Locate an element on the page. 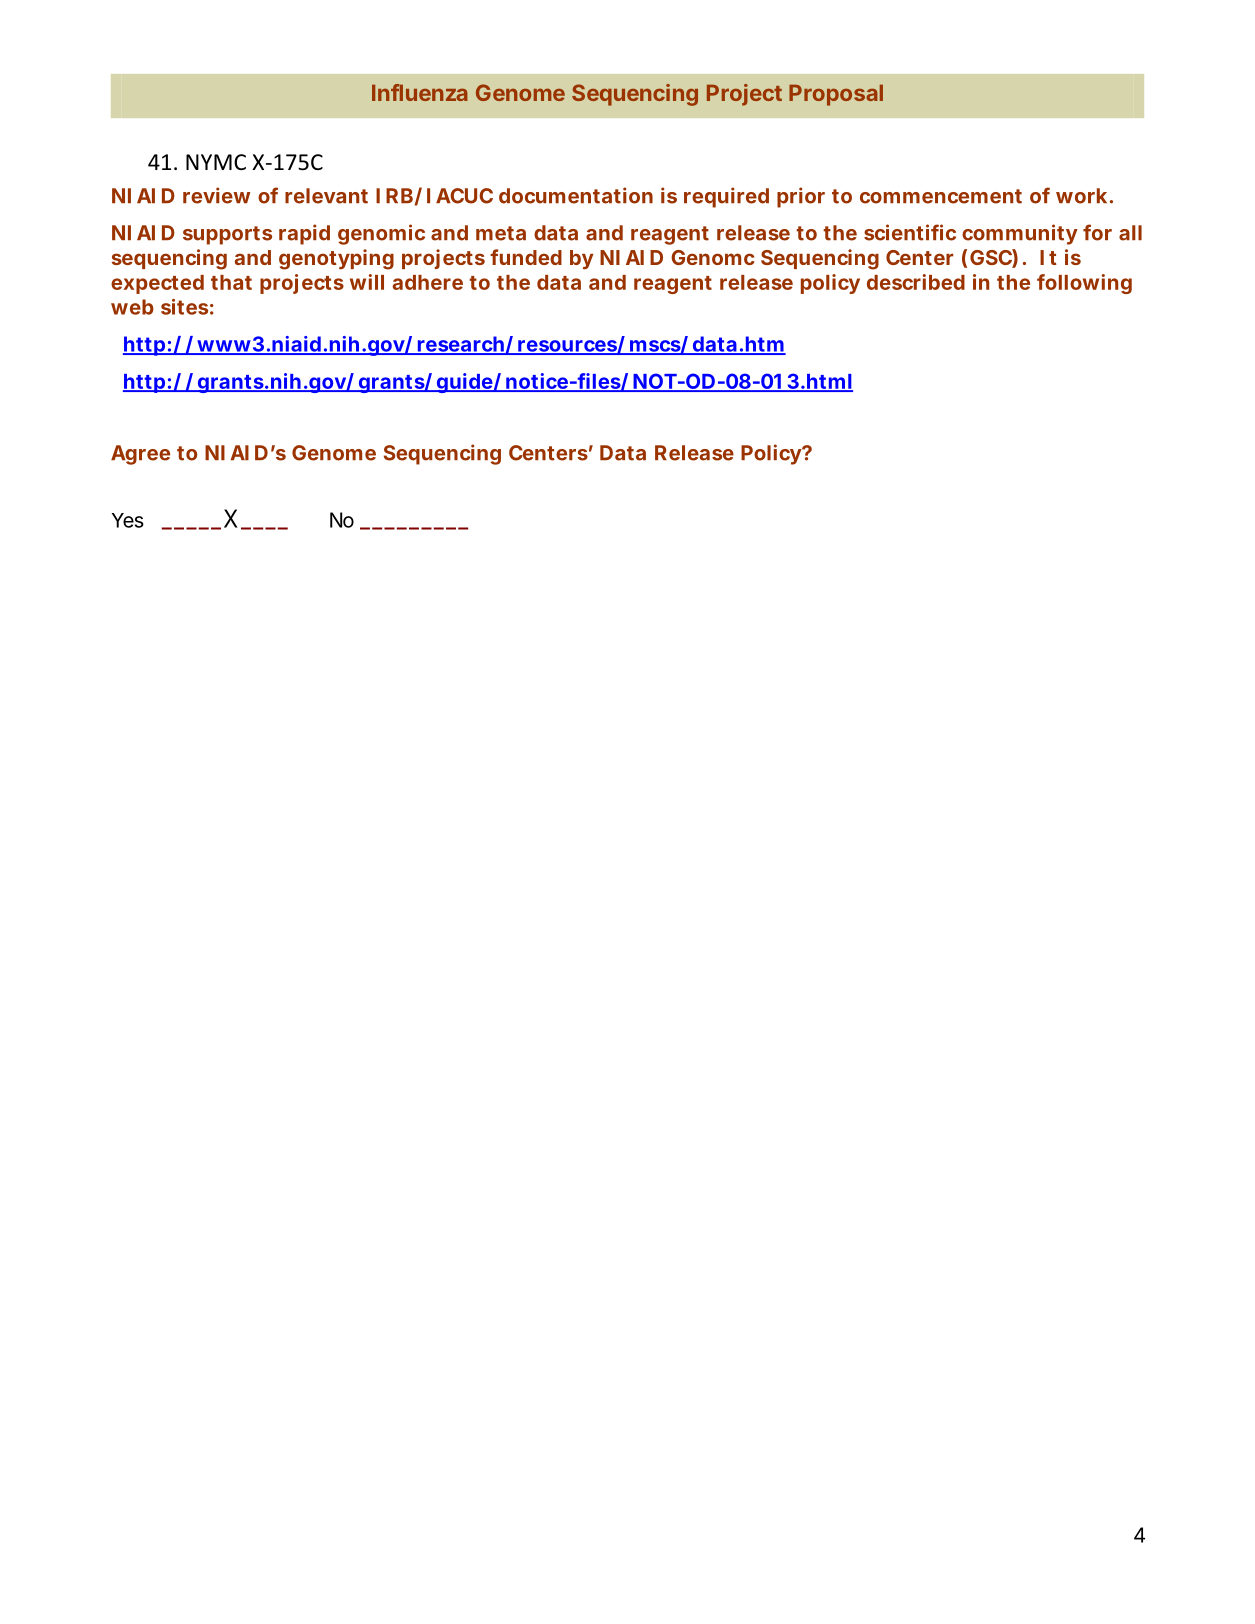 This image has width=1255, height=1624. following is located at coordinates (1084, 284).
